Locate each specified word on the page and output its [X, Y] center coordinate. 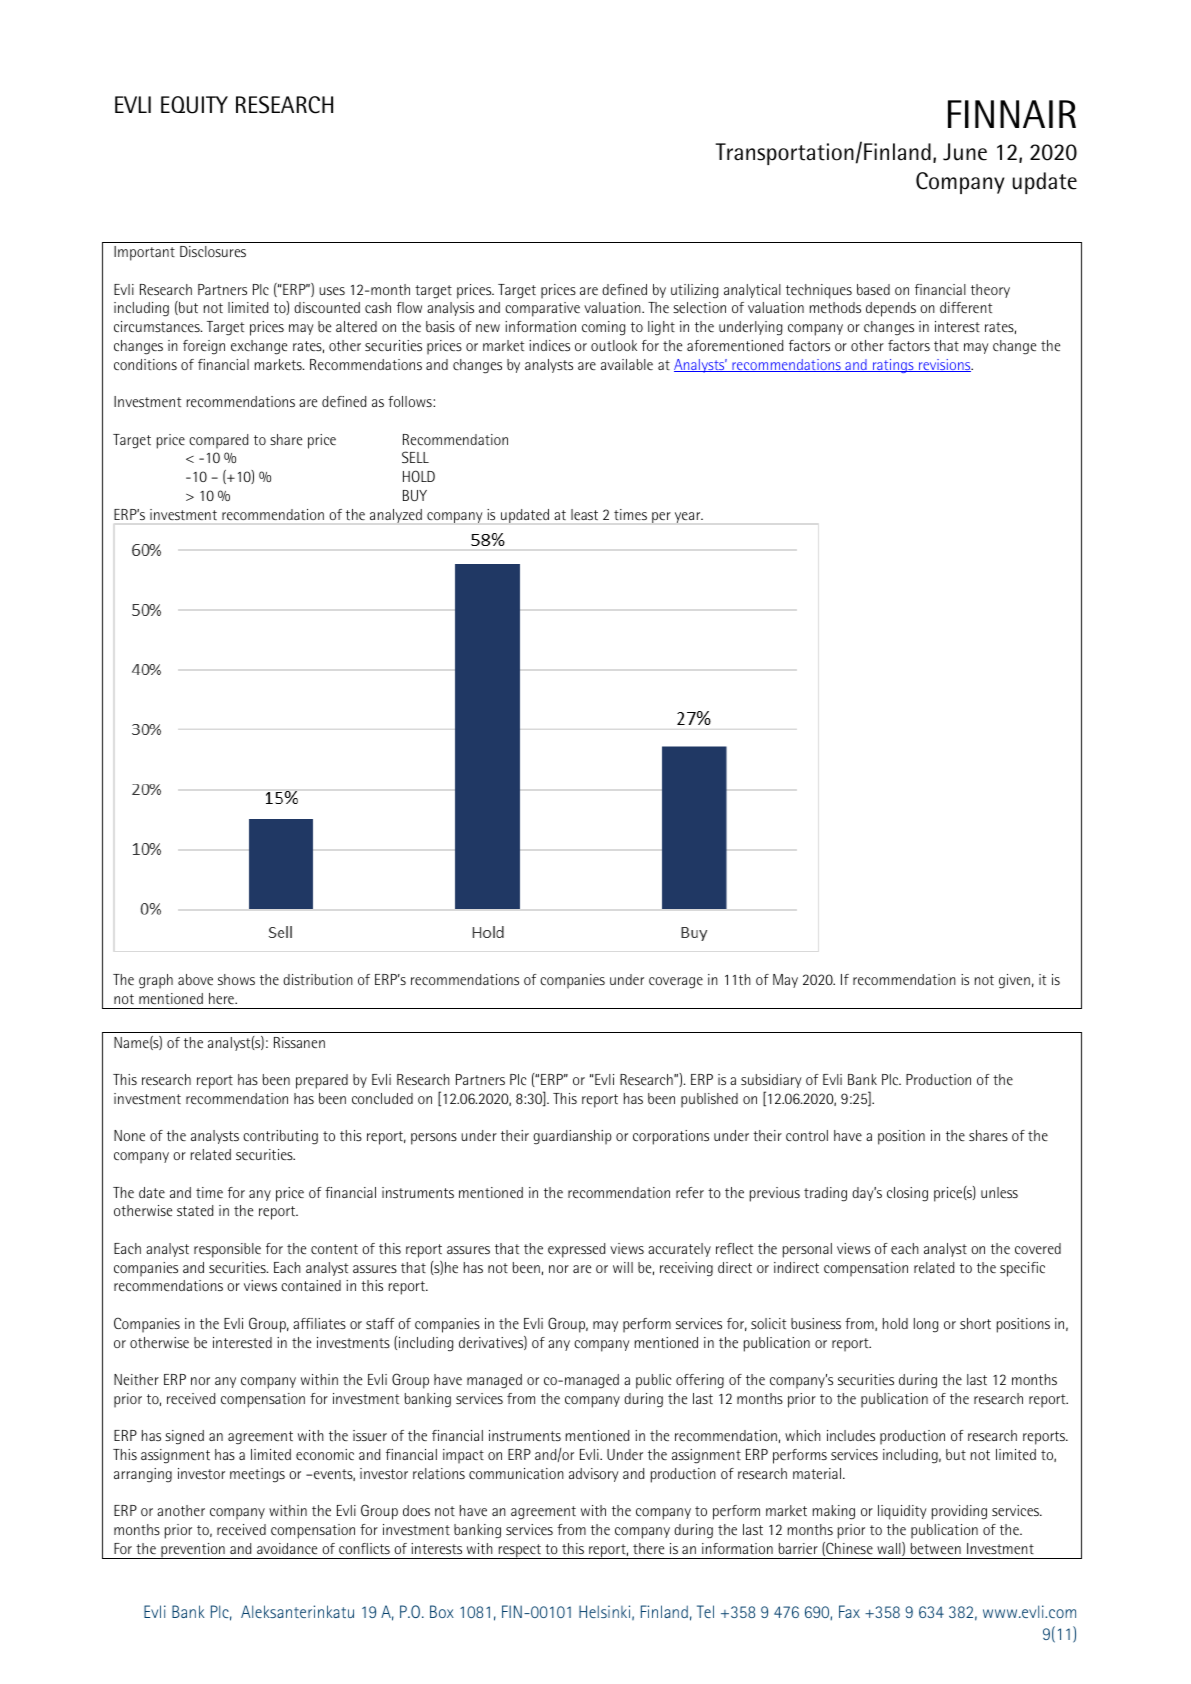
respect [519, 1551]
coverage [676, 983]
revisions [945, 365]
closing [907, 1194]
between [936, 1548]
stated [195, 1210]
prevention [193, 1551]
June [965, 152]
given [1014, 981]
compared [218, 441]
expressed [576, 1250]
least [584, 514]
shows [236, 979]
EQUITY [194, 105]
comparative [542, 309]
